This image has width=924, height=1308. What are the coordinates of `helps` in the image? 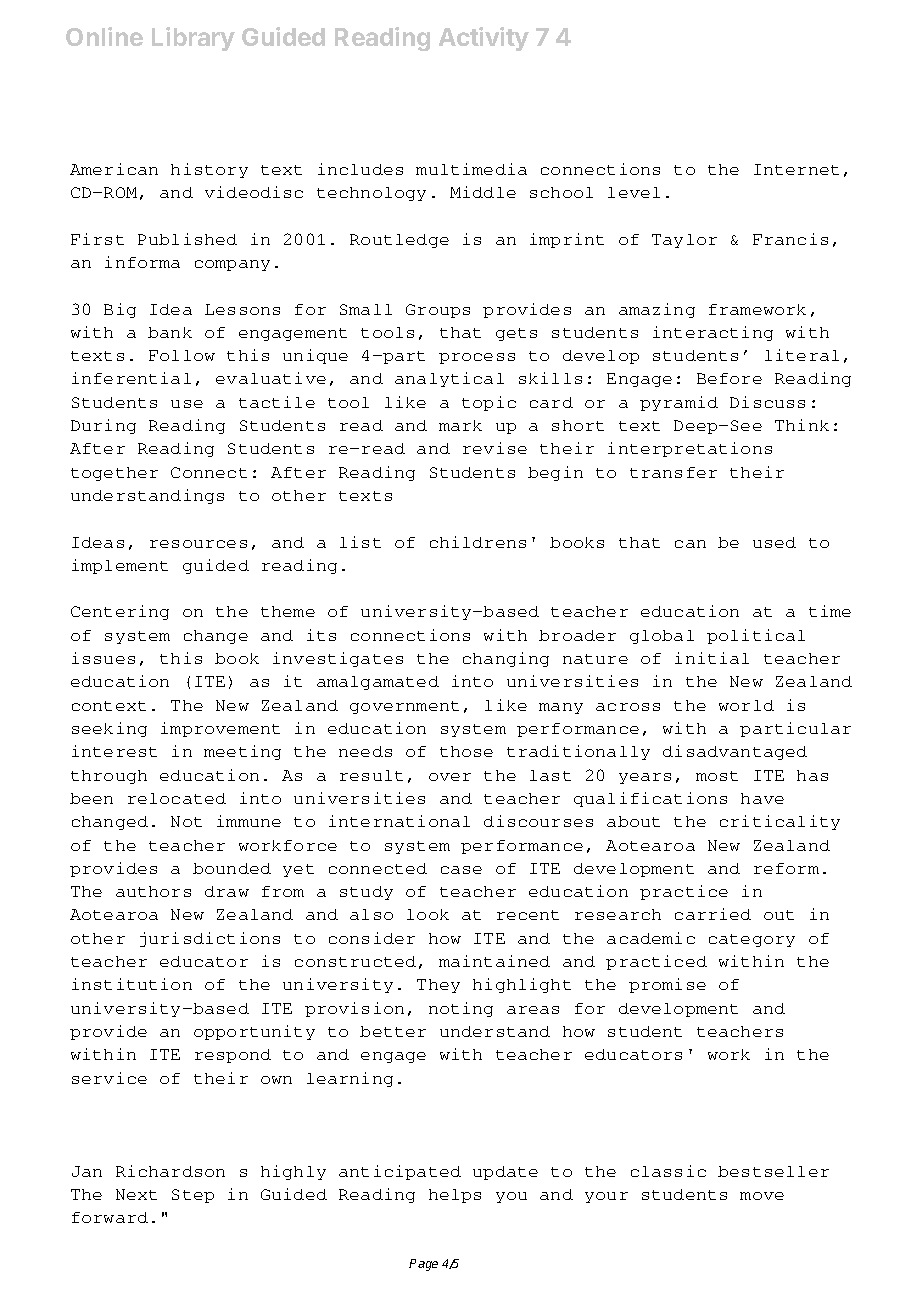 It's located at (455, 1196).
